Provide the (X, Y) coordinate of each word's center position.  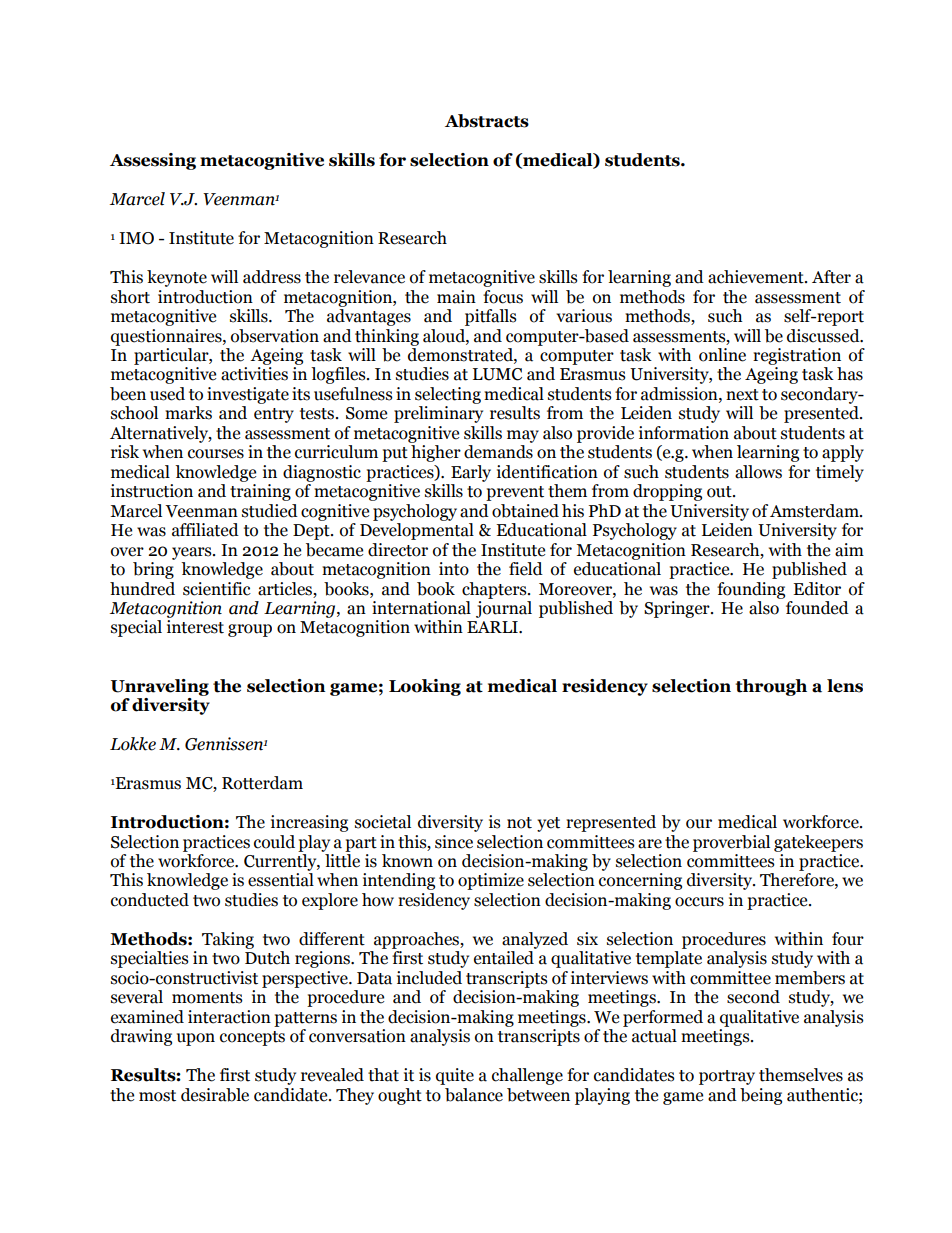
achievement (757, 277)
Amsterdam (815, 511)
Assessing (153, 161)
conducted (150, 900)
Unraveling (160, 687)
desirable (215, 1095)
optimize (491, 881)
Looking (425, 687)
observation (275, 336)
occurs (699, 902)
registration (797, 356)
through (771, 687)
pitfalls (491, 317)
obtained (525, 511)
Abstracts (487, 121)
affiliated (205, 530)
